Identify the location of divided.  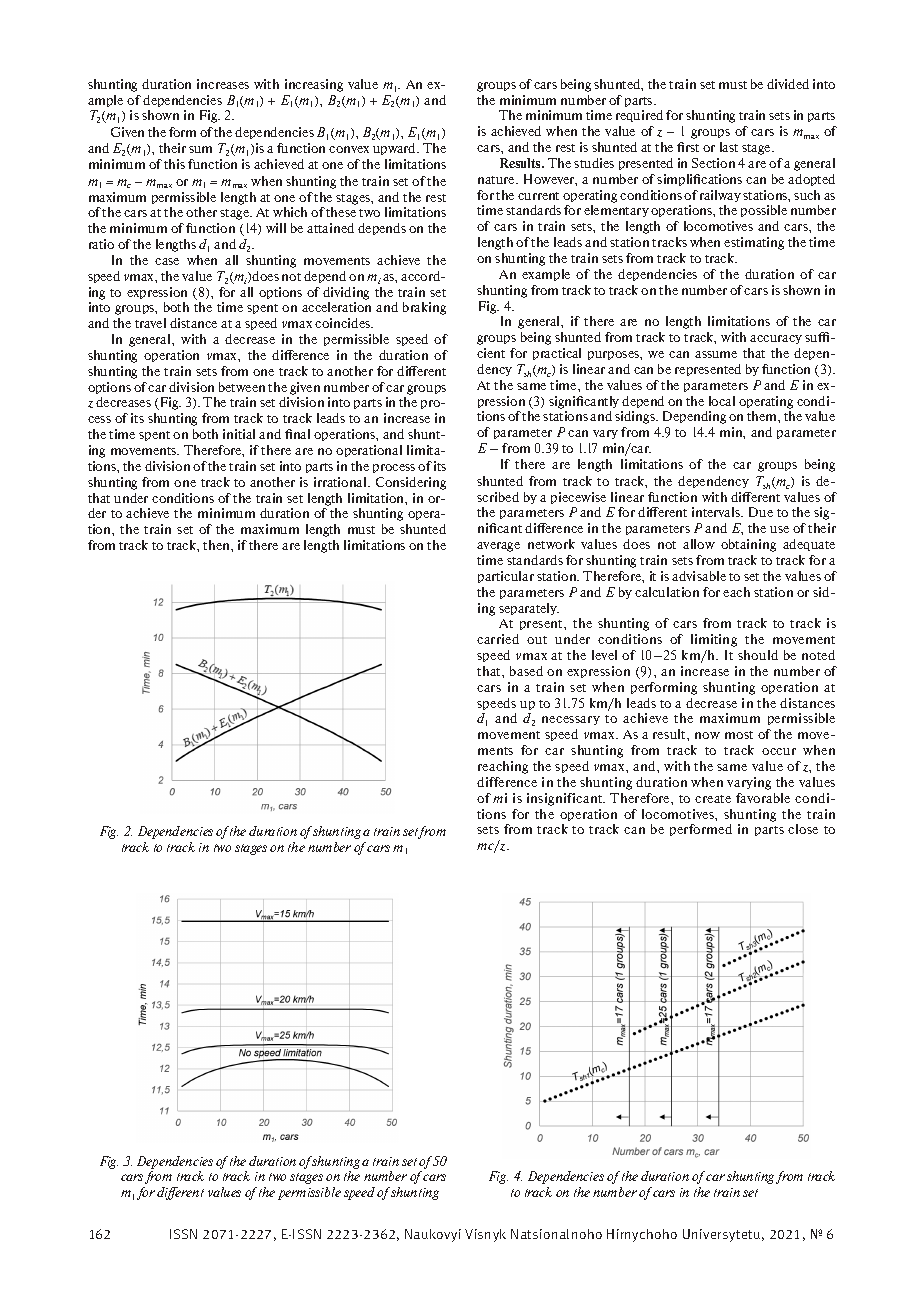
(788, 84).
